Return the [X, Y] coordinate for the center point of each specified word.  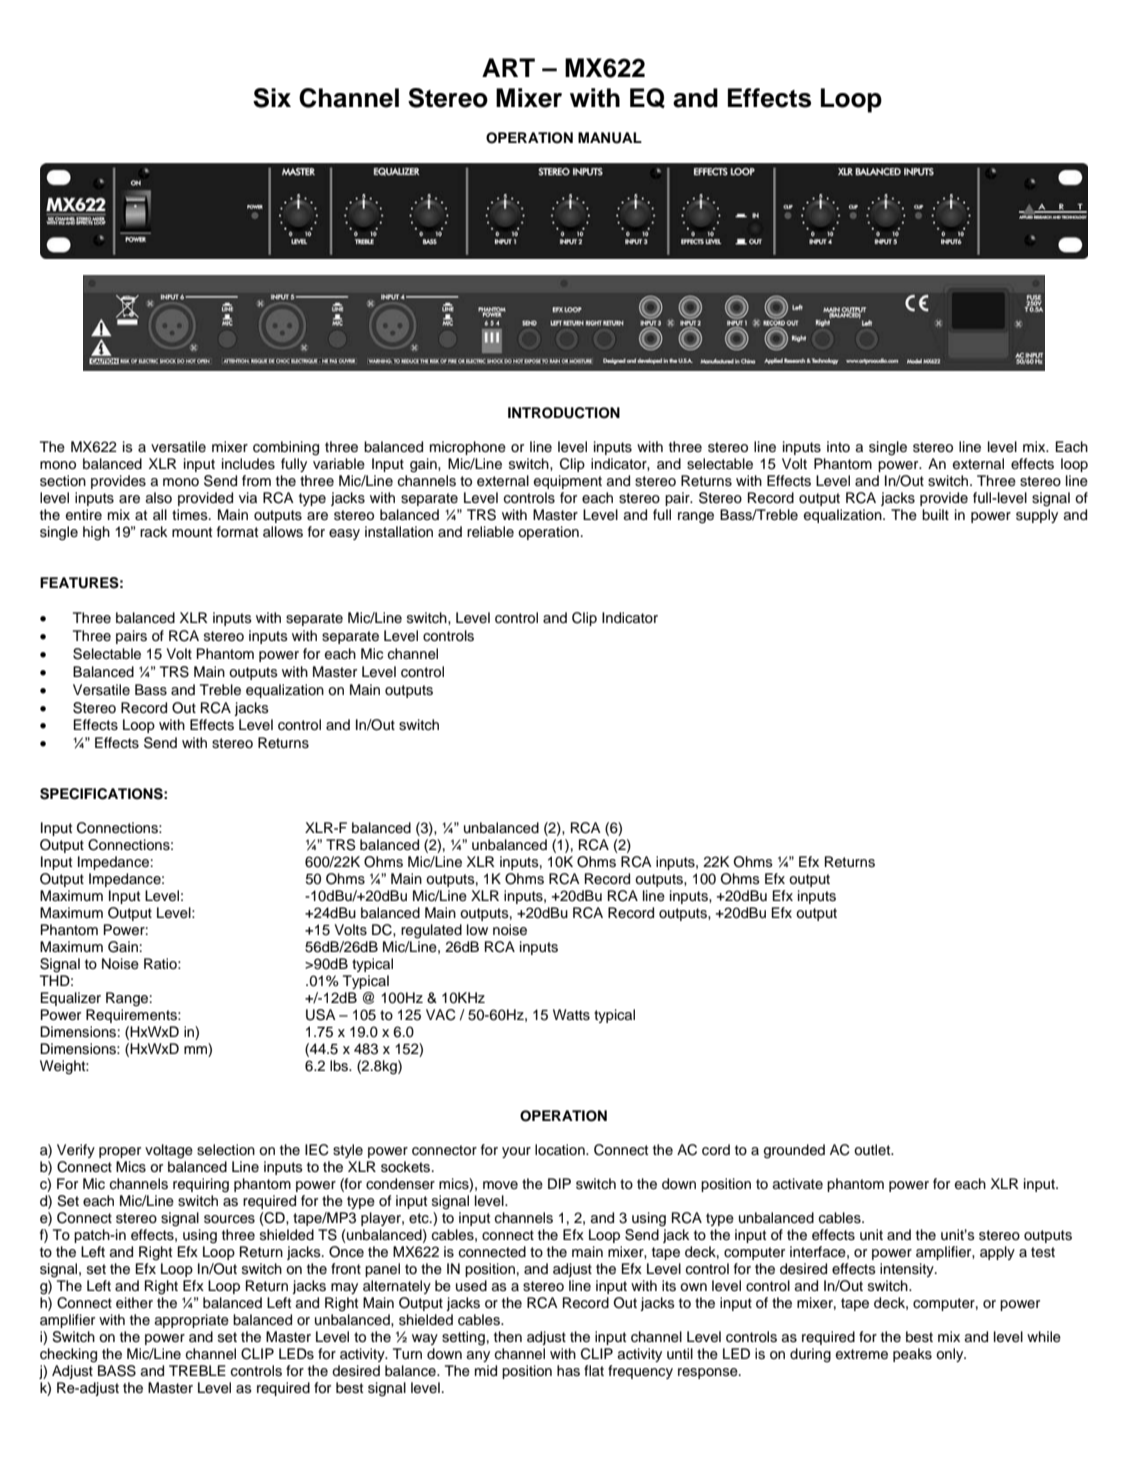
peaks [912, 1355]
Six [272, 98]
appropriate [192, 1321]
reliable [490, 532]
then [508, 1336]
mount [192, 532]
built [935, 514]
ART [508, 67]
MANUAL [610, 138]
